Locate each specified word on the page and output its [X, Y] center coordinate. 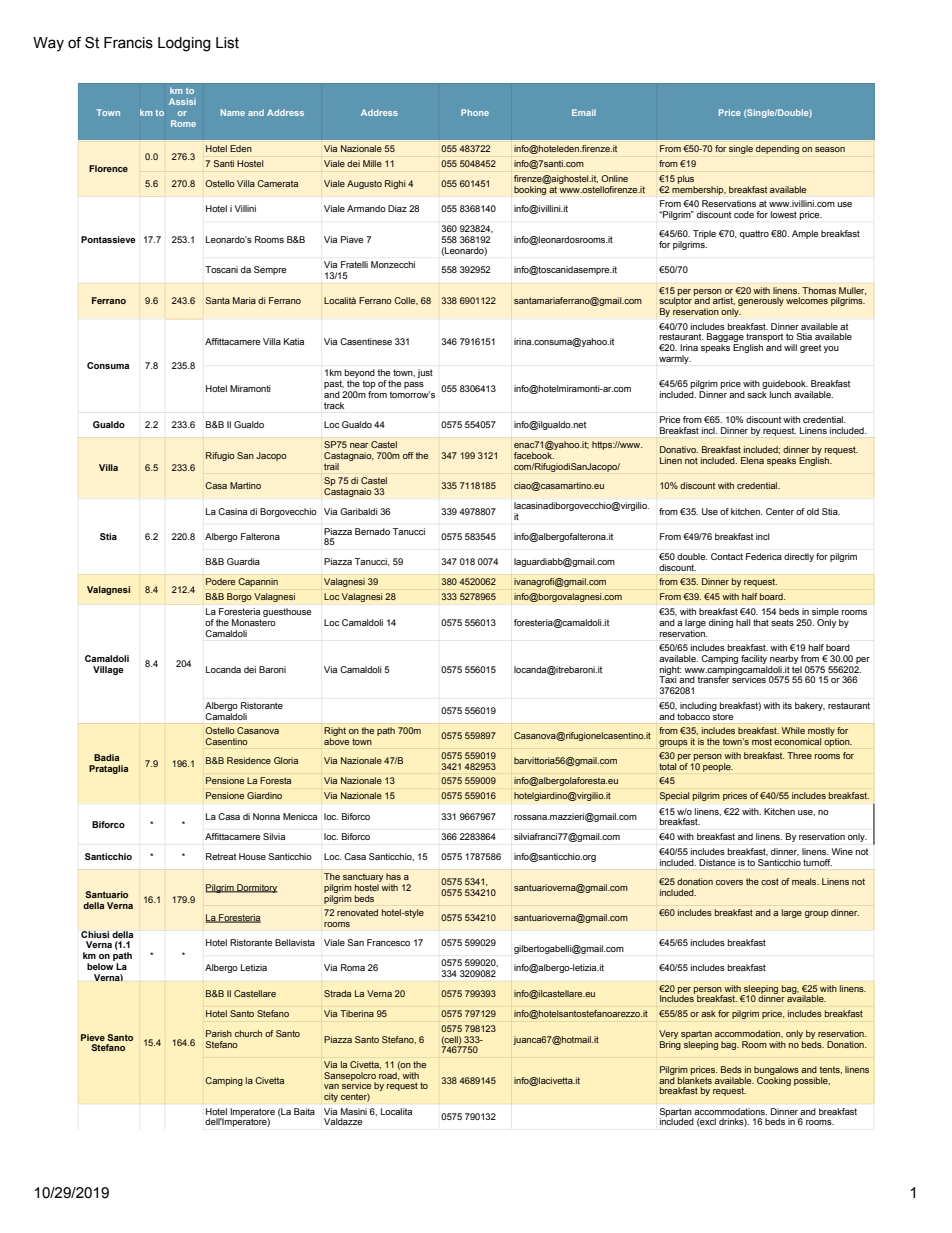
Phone [475, 112]
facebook [534, 455]
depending [777, 149]
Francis [128, 43]
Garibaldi [359, 511]
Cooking [774, 1080]
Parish [219, 1033]
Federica [764, 556]
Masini [354, 1111]
